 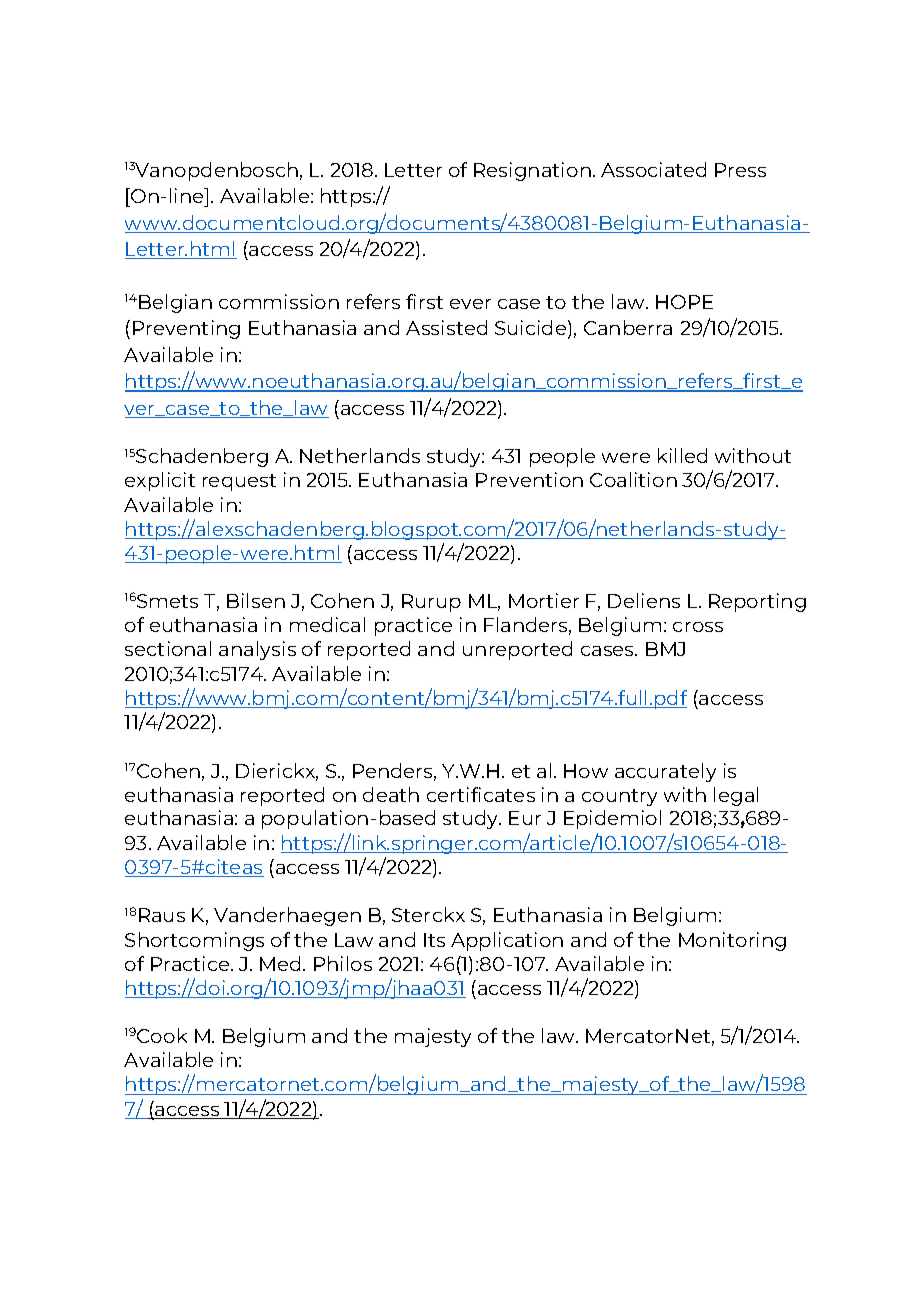 What do you see at coordinates (757, 602) in the image?
I see `Reporting` at bounding box center [757, 602].
